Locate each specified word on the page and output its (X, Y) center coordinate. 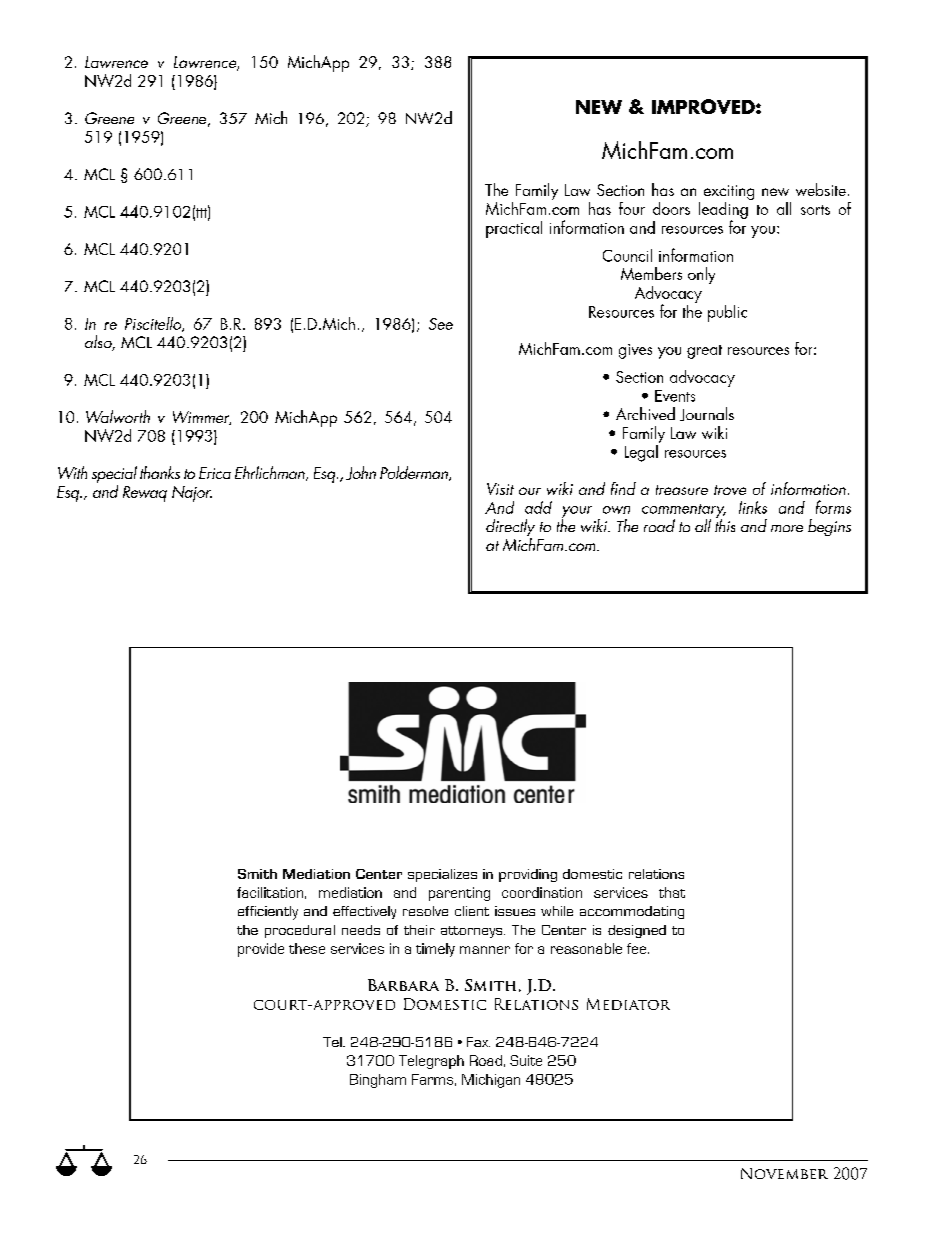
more (787, 528)
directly (510, 529)
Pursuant (445, 1120)
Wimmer (202, 418)
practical (514, 229)
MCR (505, 1120)
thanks (160, 472)
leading (724, 210)
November (784, 1173)
